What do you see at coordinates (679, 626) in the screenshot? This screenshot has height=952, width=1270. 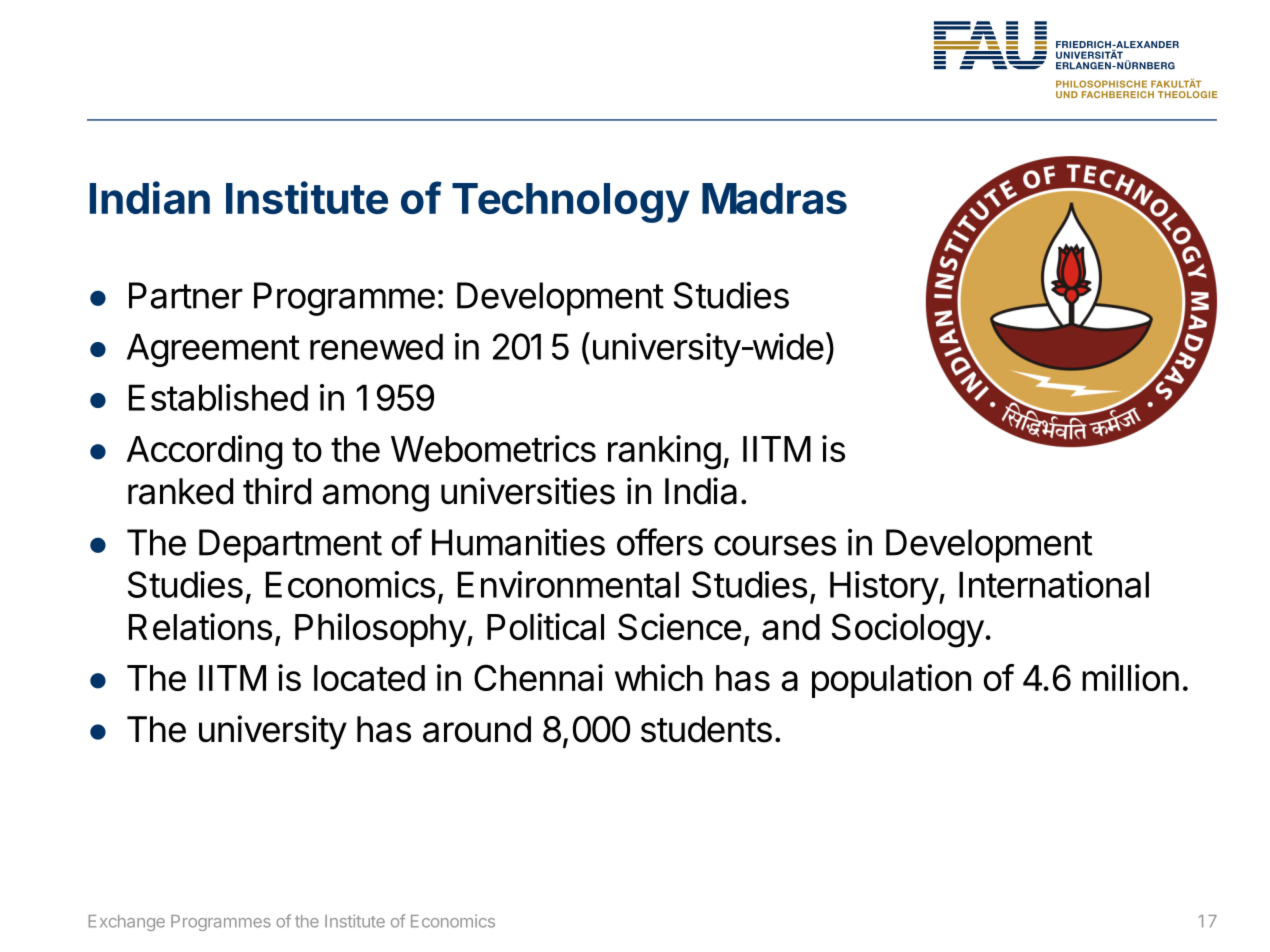 I see `Science` at bounding box center [679, 626].
